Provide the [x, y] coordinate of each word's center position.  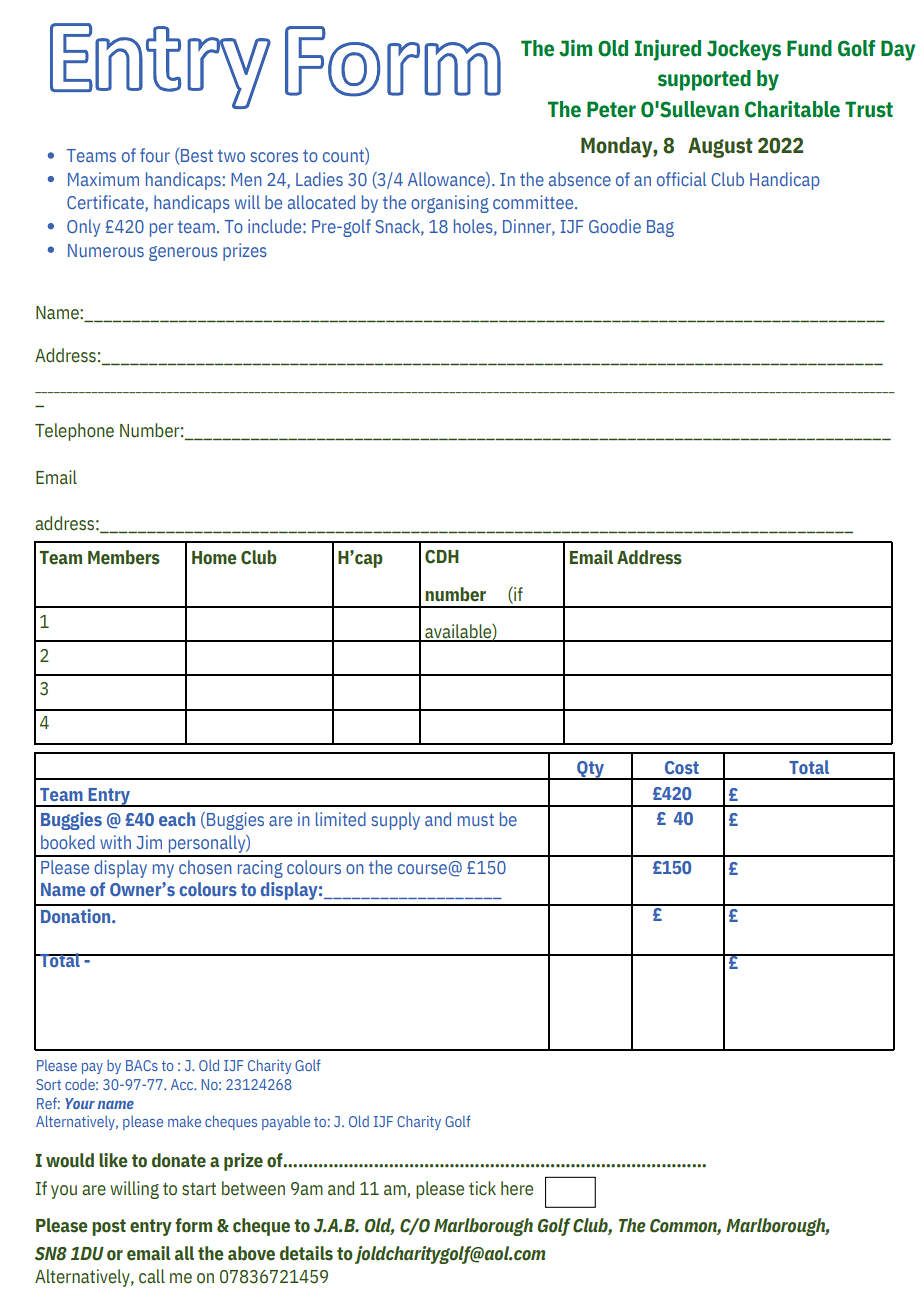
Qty [590, 770]
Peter [611, 109]
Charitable [792, 109]
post [109, 1227]
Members [124, 557]
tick [482, 1188]
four [155, 155]
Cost [682, 767]
